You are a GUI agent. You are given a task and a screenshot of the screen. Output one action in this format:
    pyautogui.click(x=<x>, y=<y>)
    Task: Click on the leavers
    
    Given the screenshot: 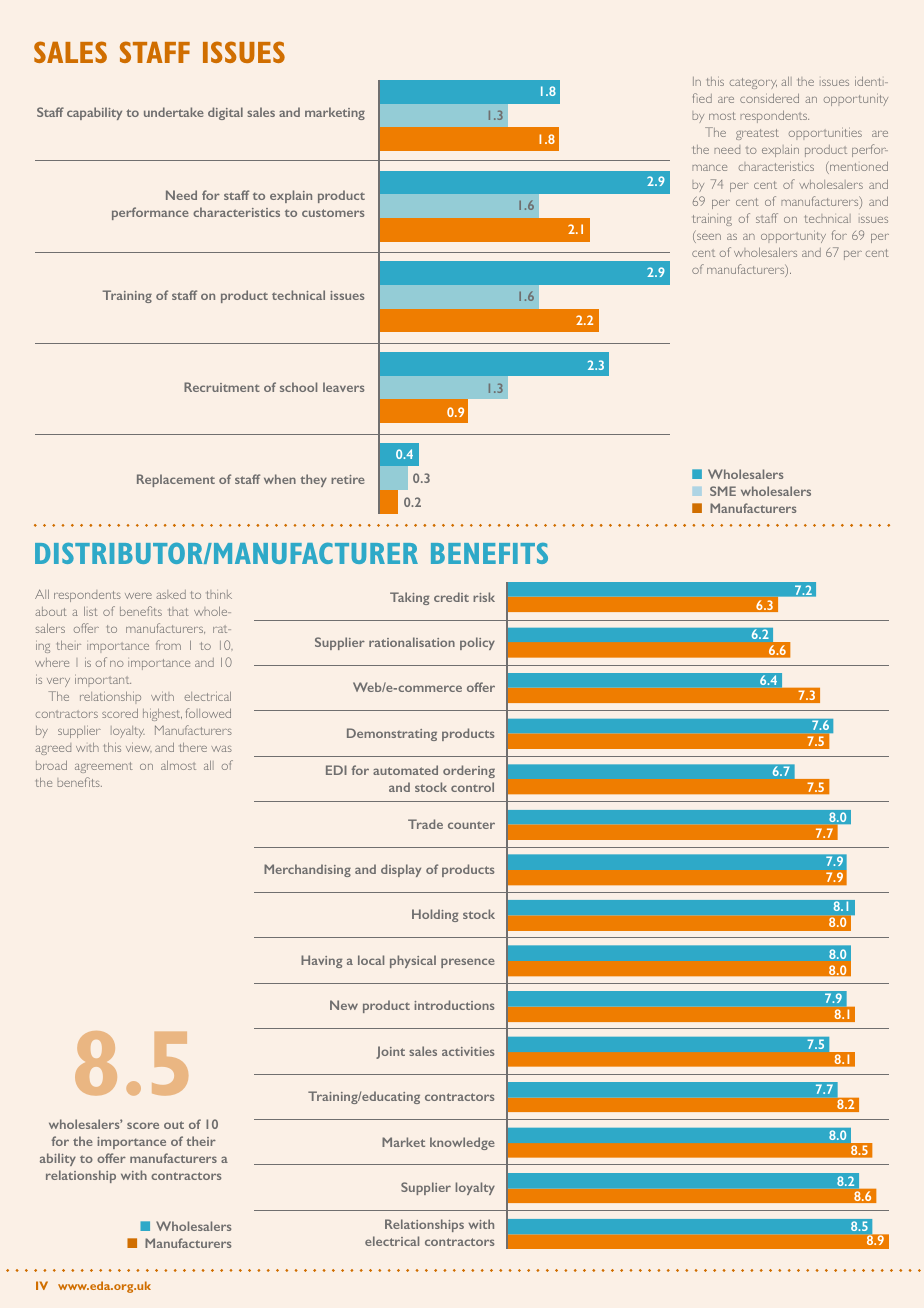 What is the action you would take?
    pyautogui.click(x=343, y=387)
